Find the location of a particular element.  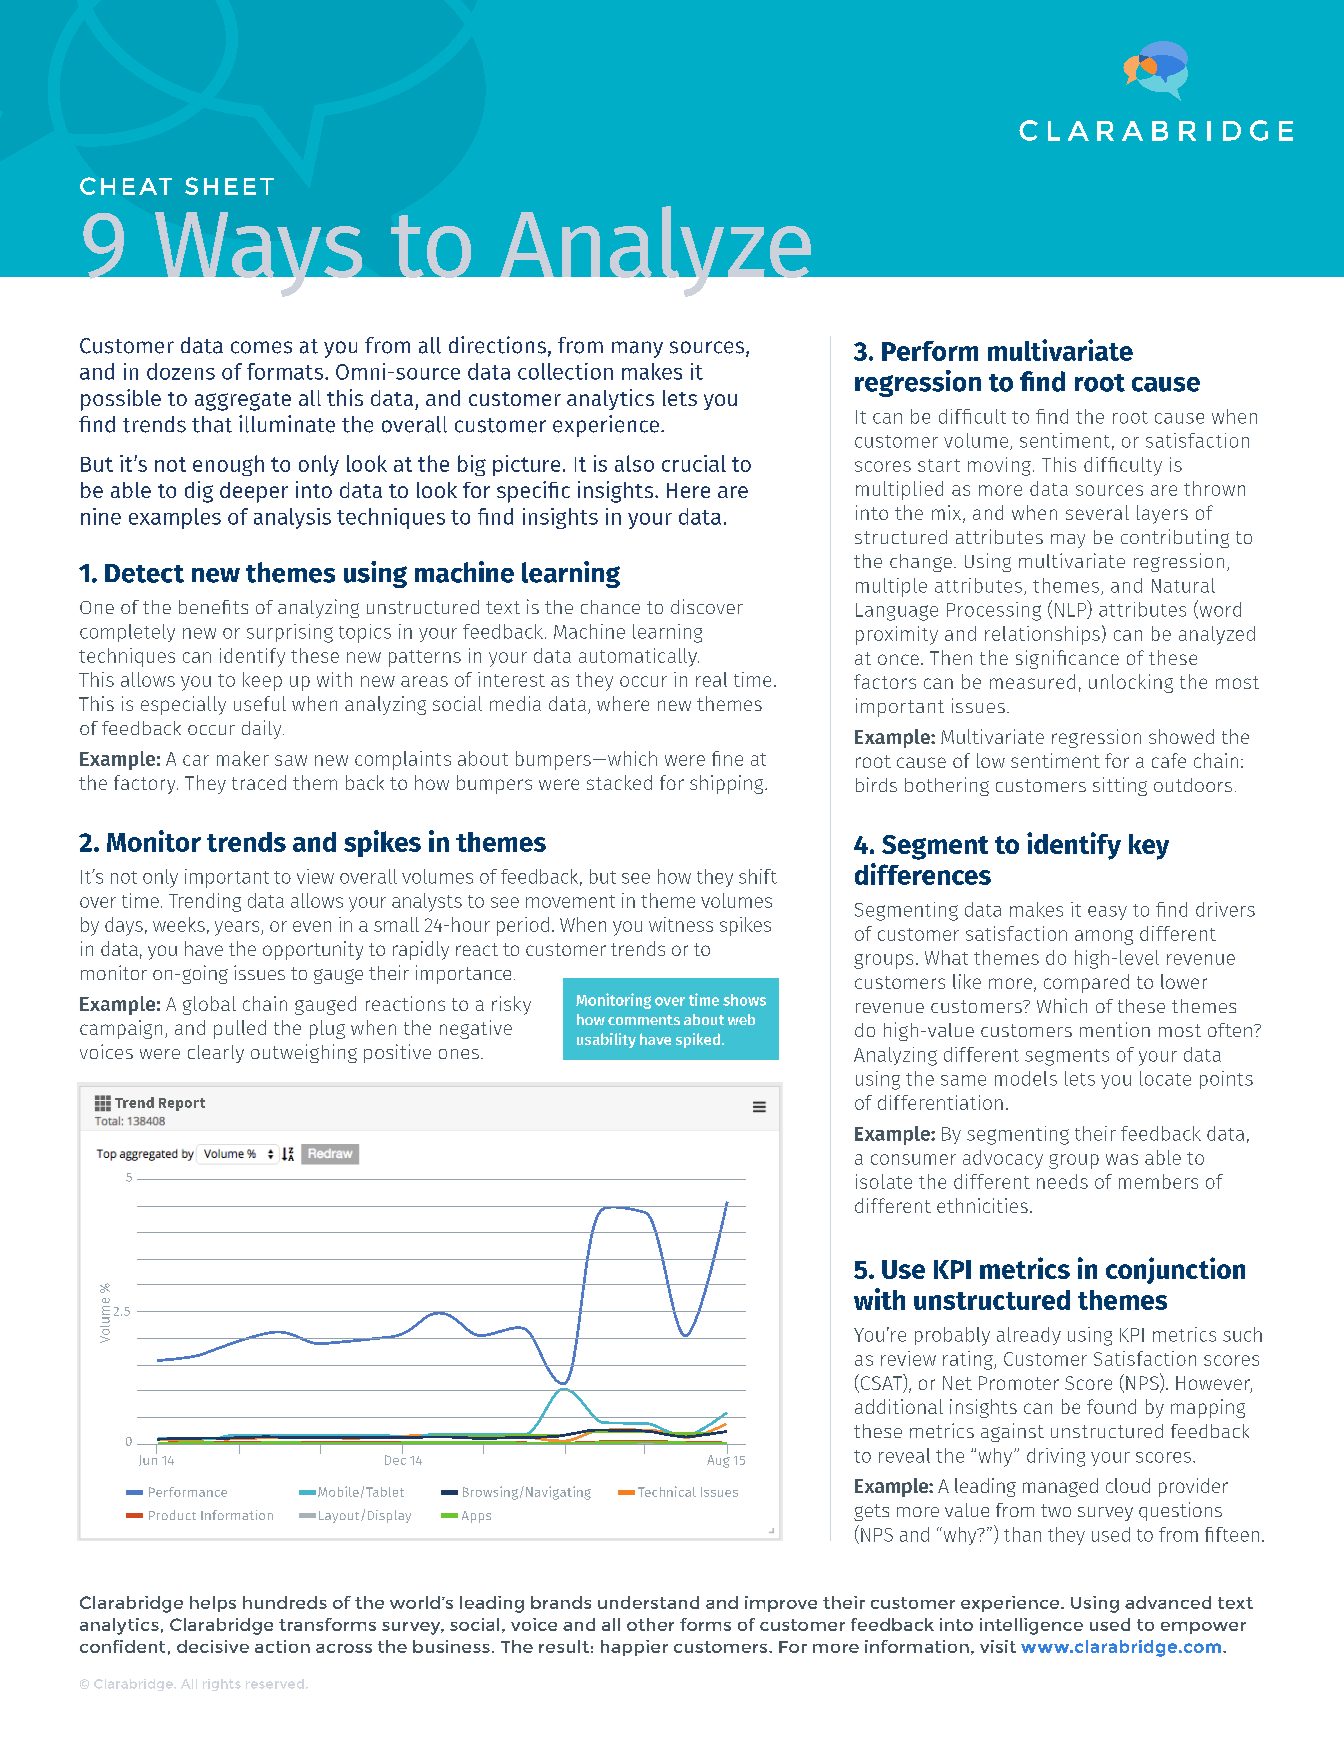

comments is located at coordinates (644, 1020).
